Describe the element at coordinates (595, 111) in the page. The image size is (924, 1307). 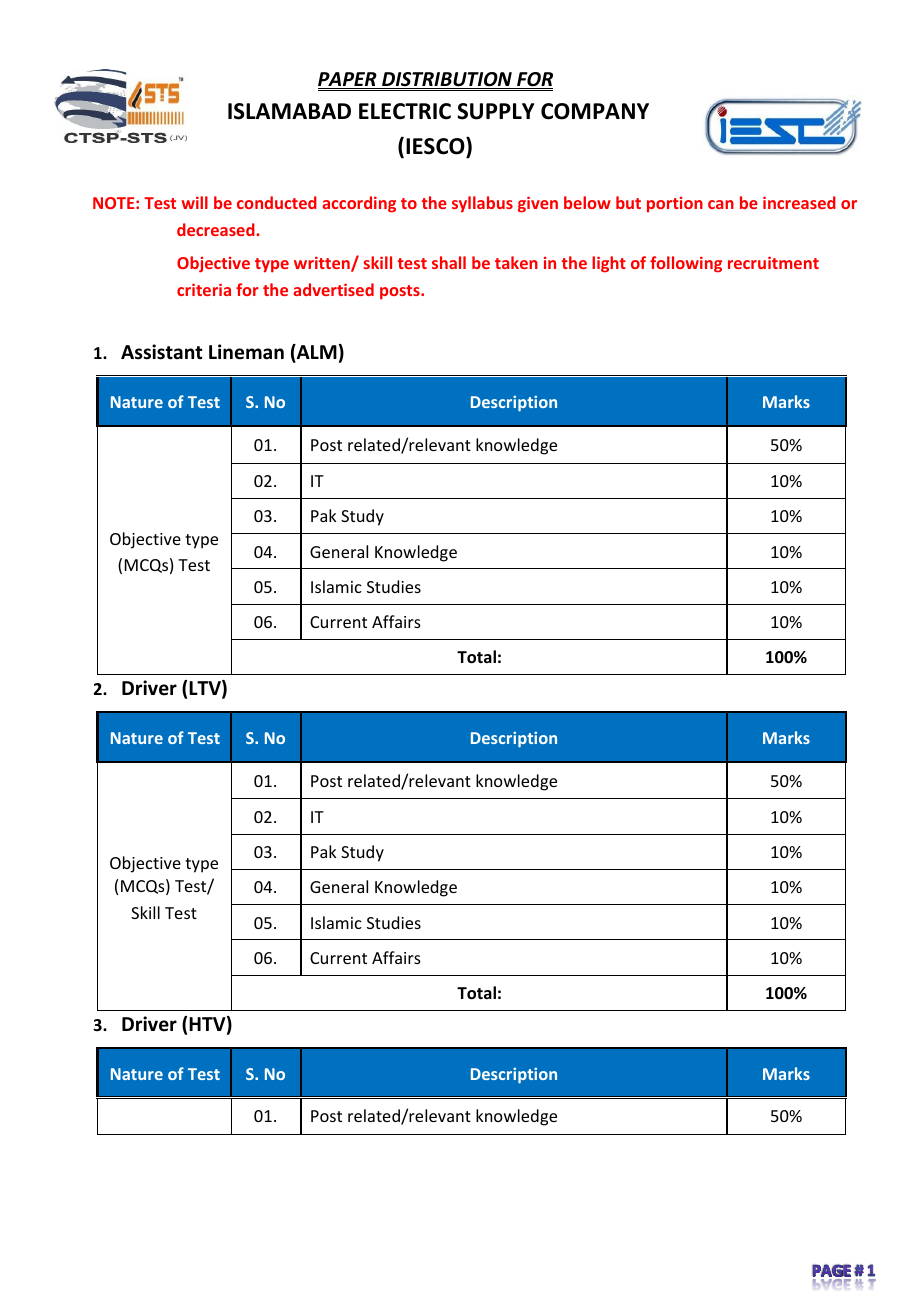
I see `COMPANY` at that location.
